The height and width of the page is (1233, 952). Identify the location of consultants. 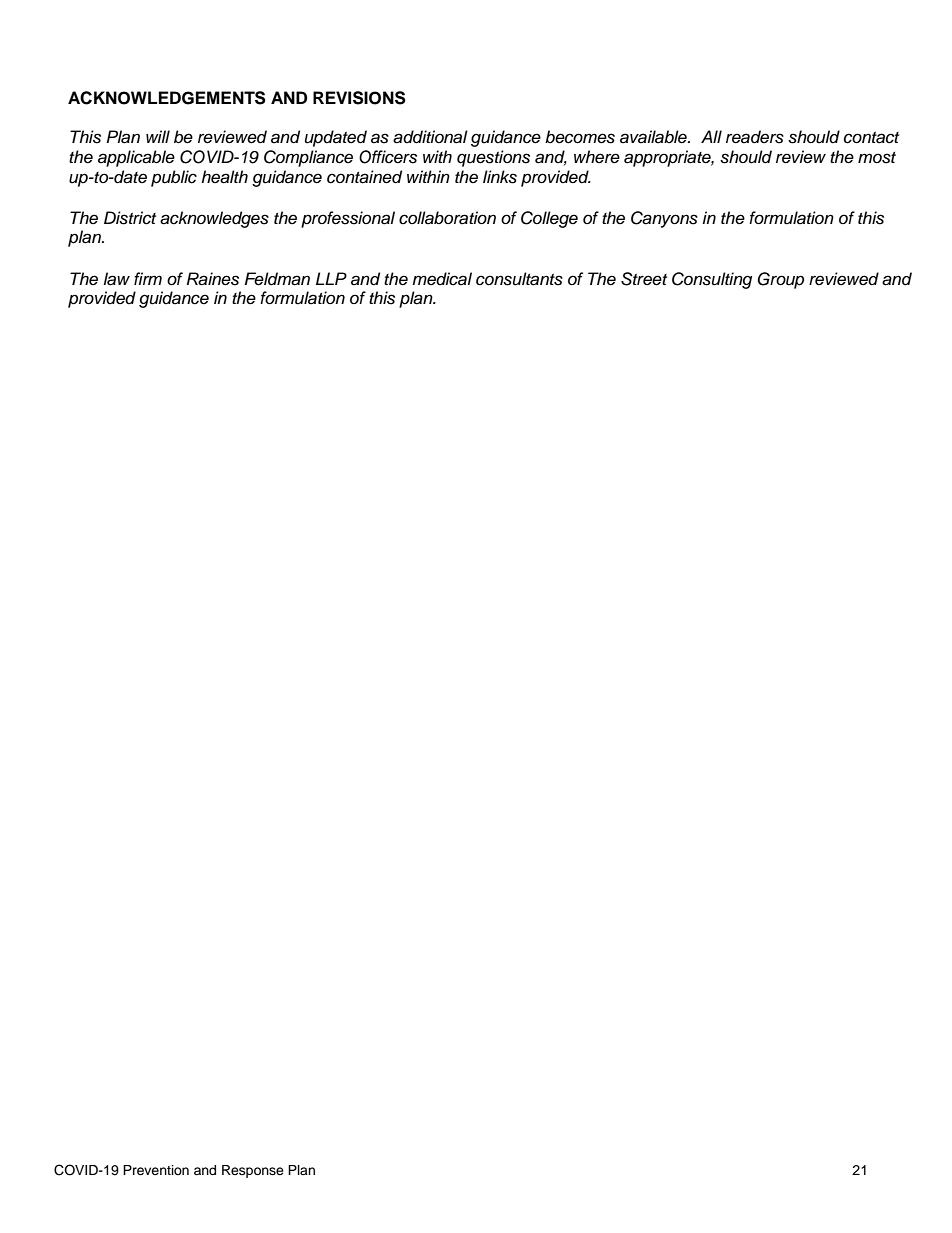
(519, 279).
